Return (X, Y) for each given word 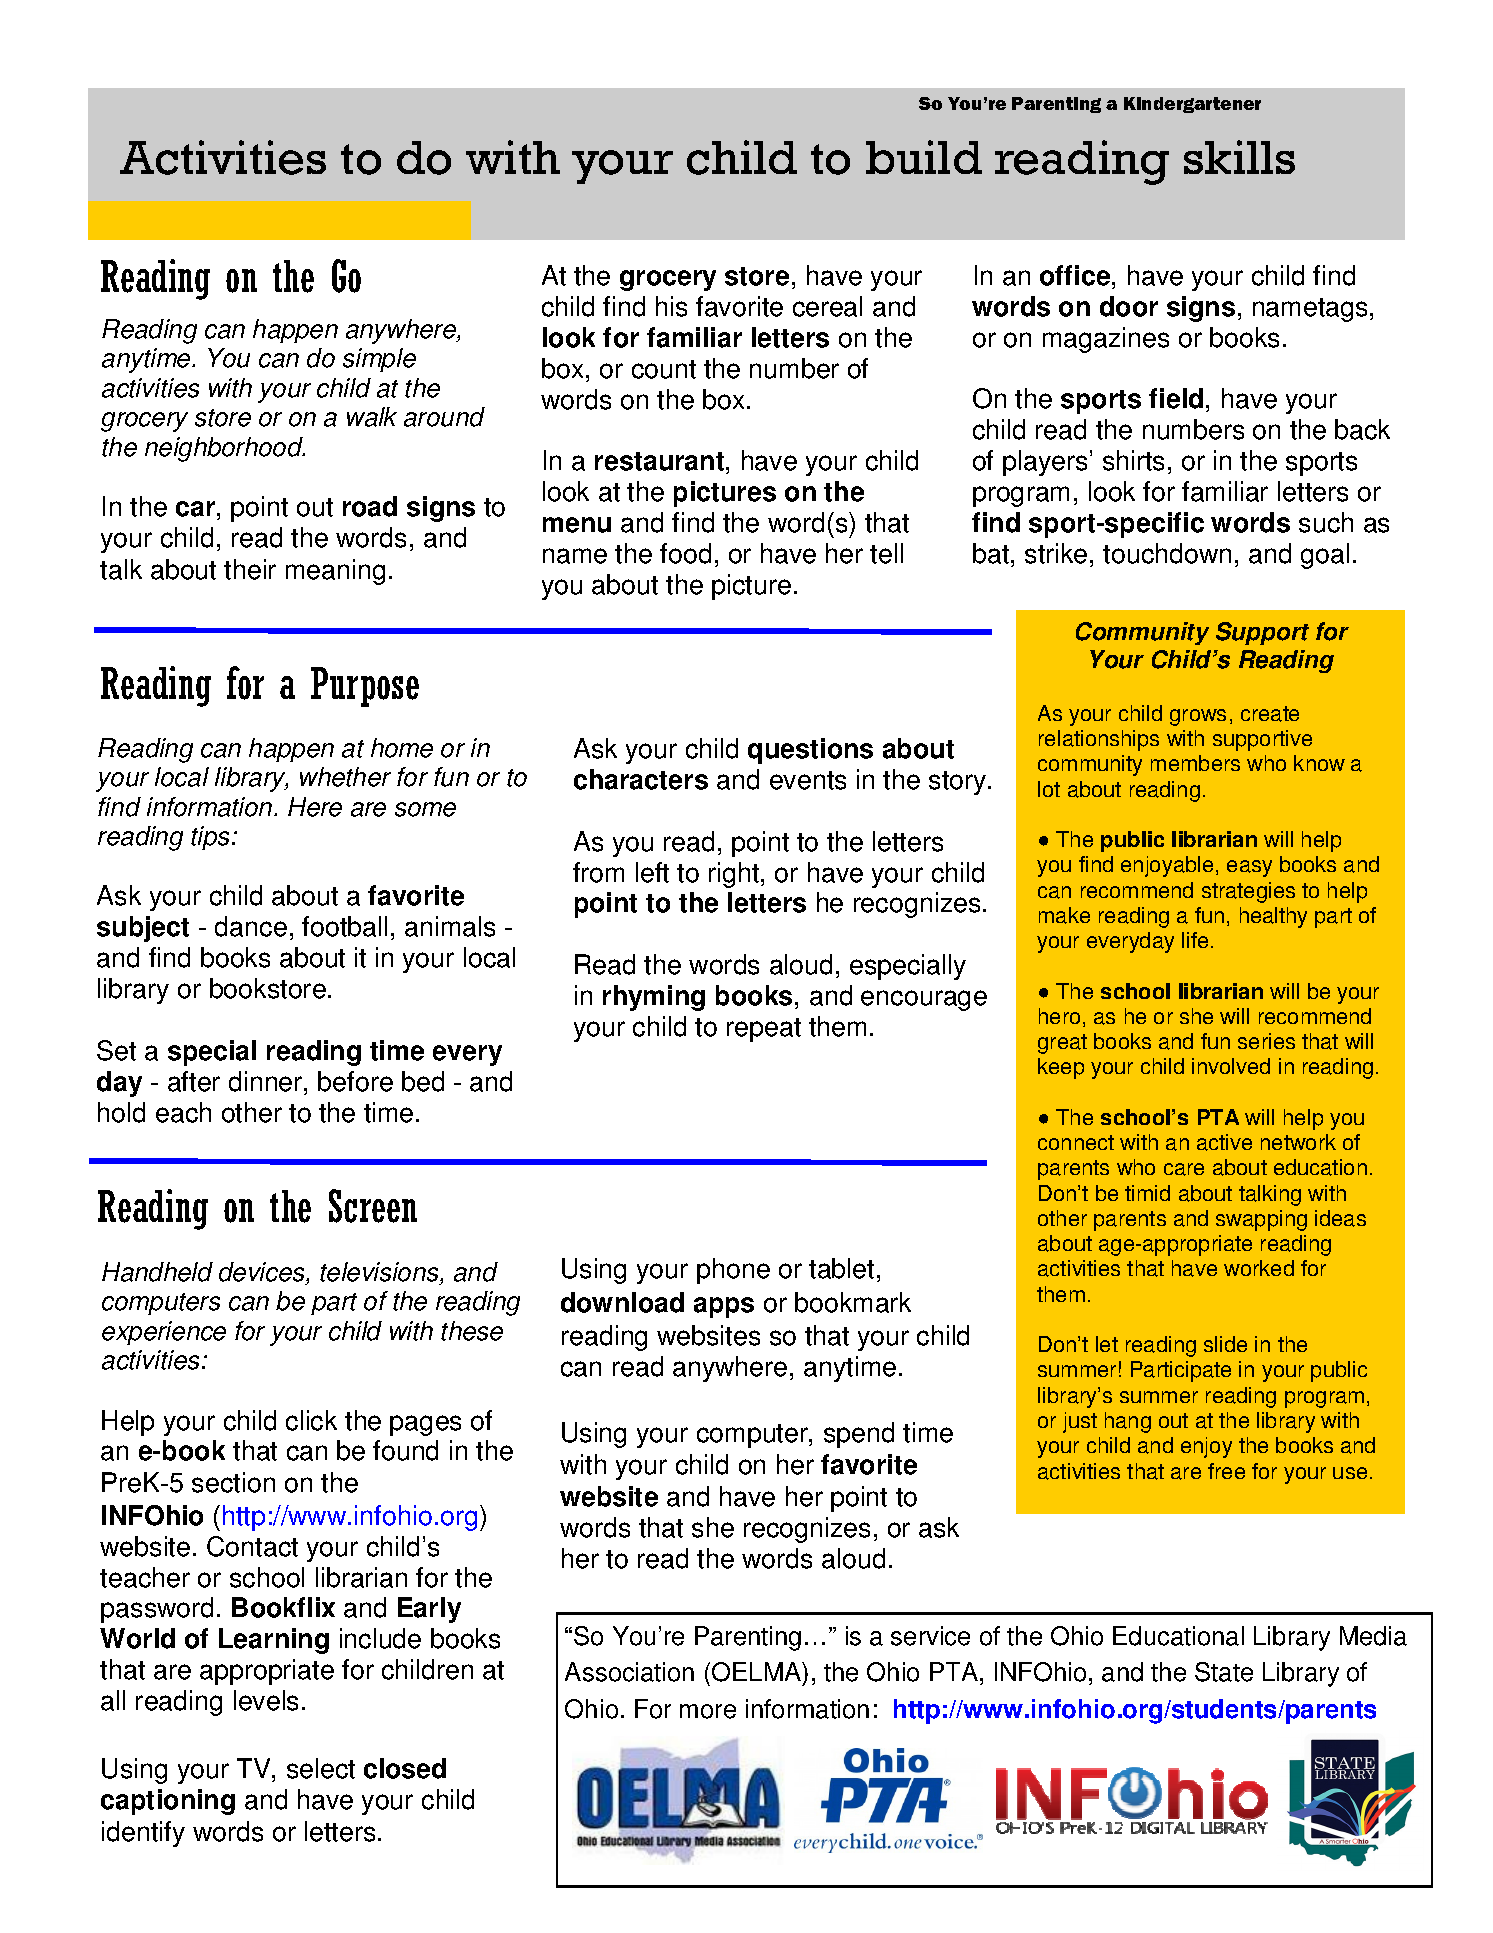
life (1195, 940)
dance (251, 926)
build (924, 157)
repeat (764, 1030)
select (321, 1768)
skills (1239, 157)
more (708, 1711)
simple (379, 360)
